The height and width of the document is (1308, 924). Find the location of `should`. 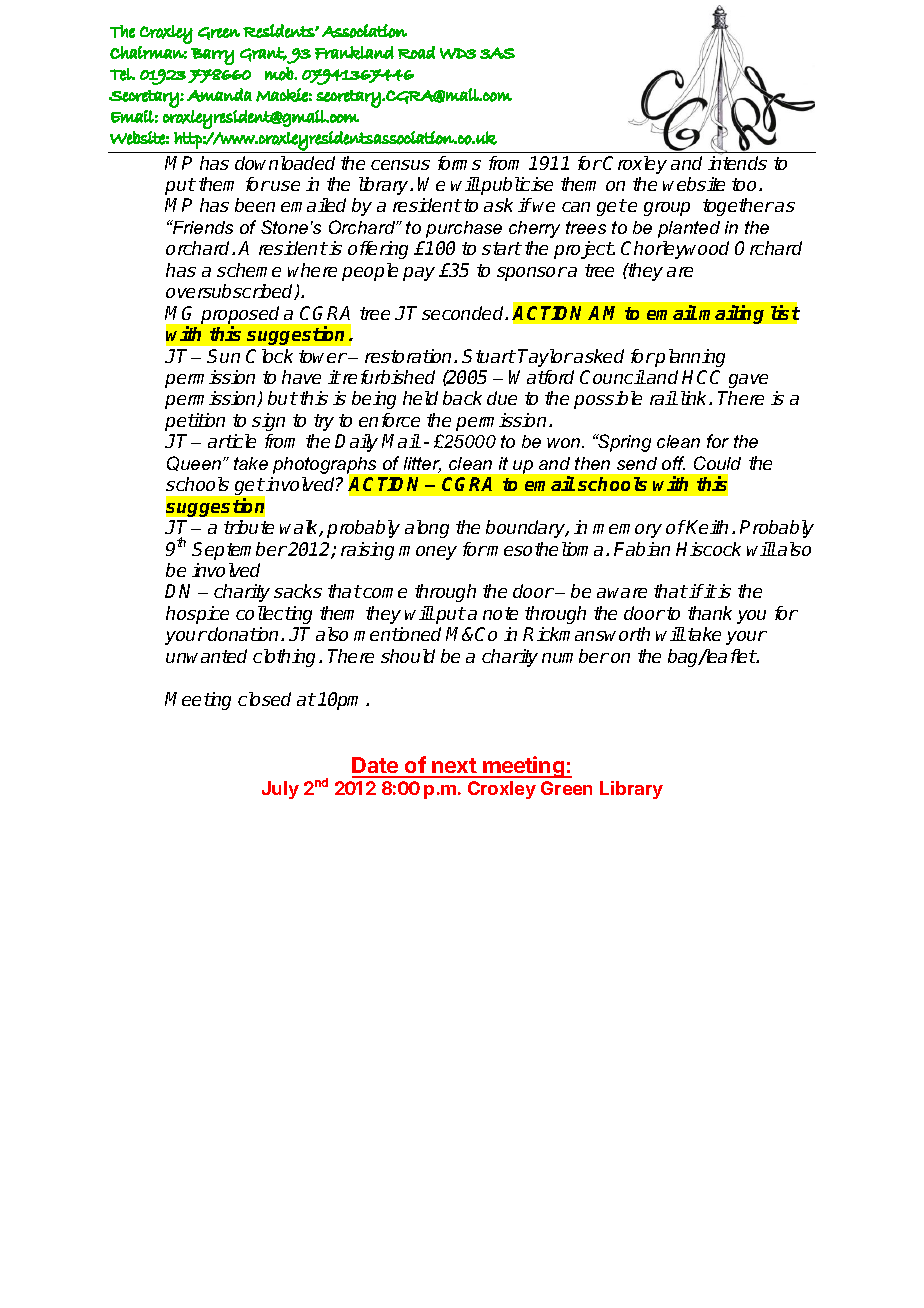

should is located at coordinates (408, 656).
